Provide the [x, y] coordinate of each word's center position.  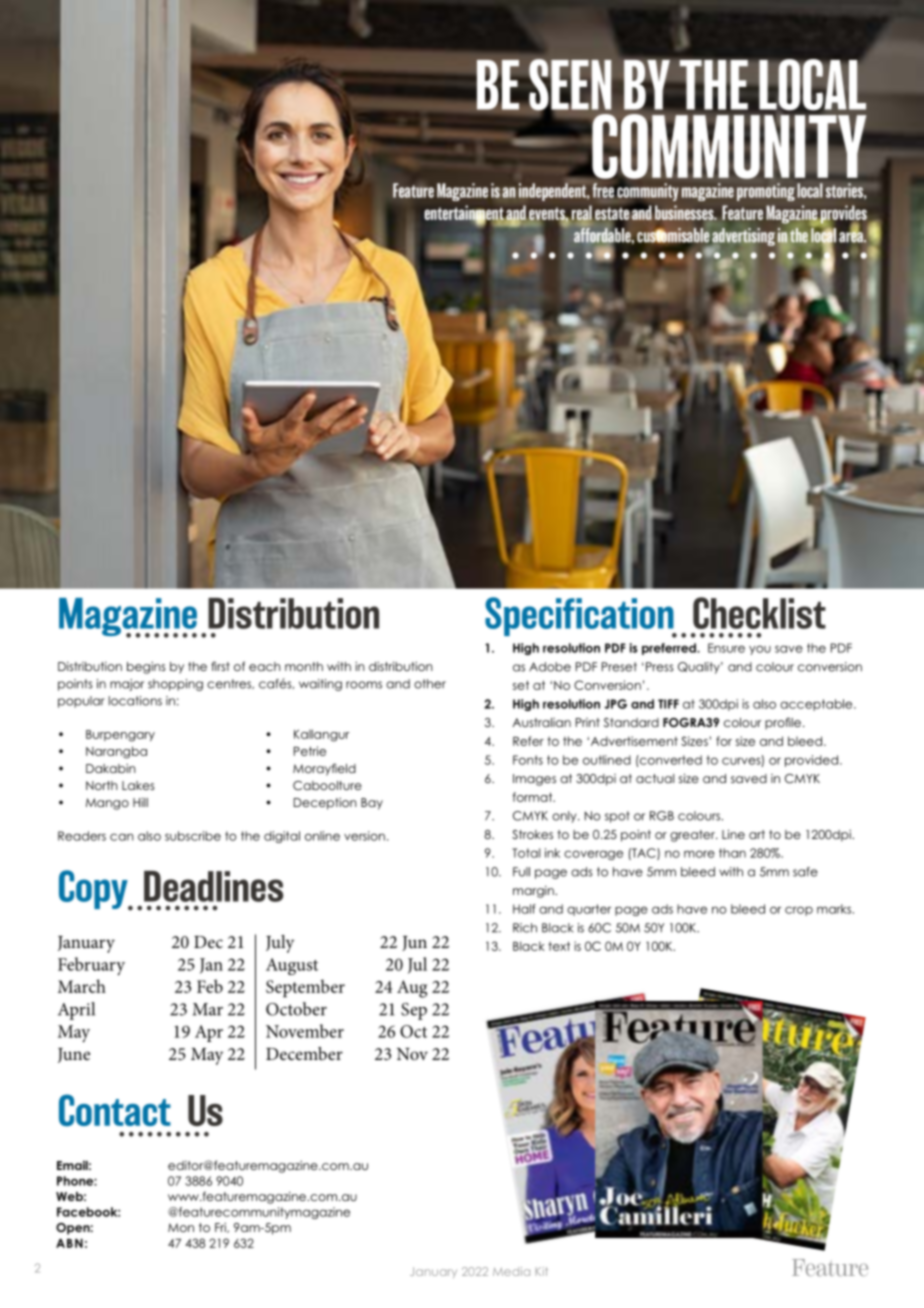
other [430, 684]
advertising [742, 238]
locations [135, 701]
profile [783, 723]
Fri [221, 1228]
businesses [685, 212]
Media [511, 1271]
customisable [673, 236]
